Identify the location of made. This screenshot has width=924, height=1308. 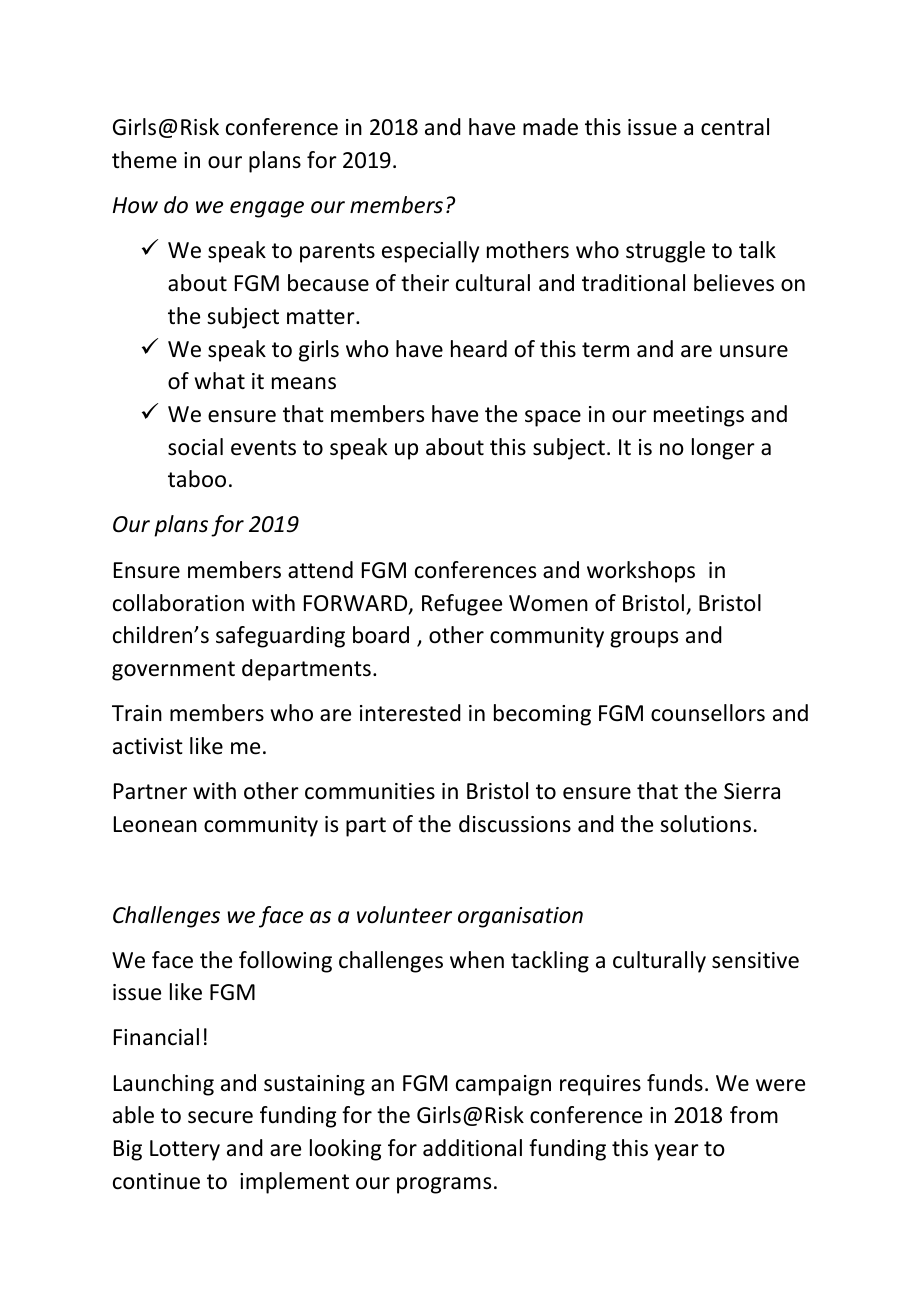
(550, 127).
